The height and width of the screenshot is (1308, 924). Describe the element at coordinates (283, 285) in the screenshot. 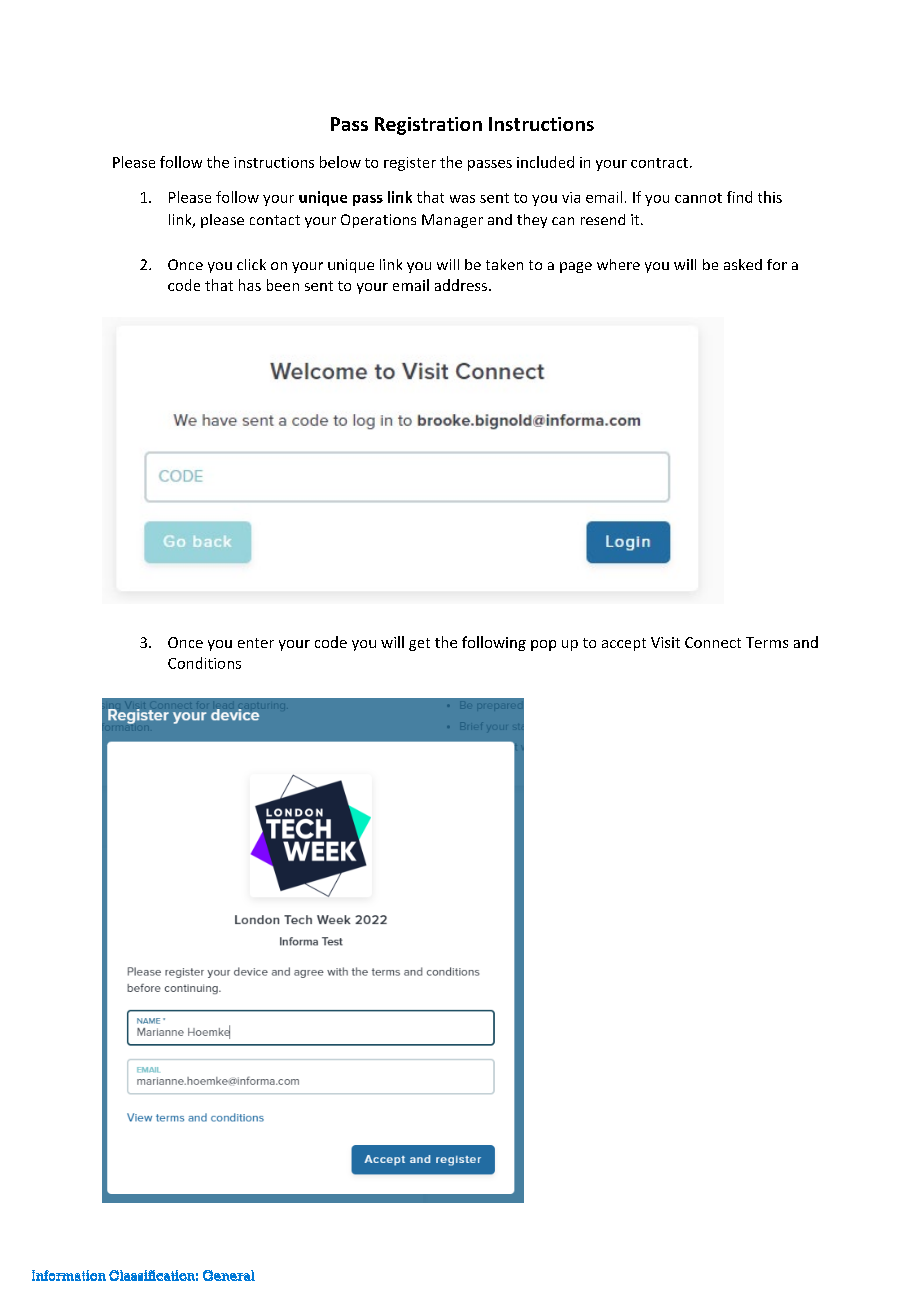

I see `been` at that location.
